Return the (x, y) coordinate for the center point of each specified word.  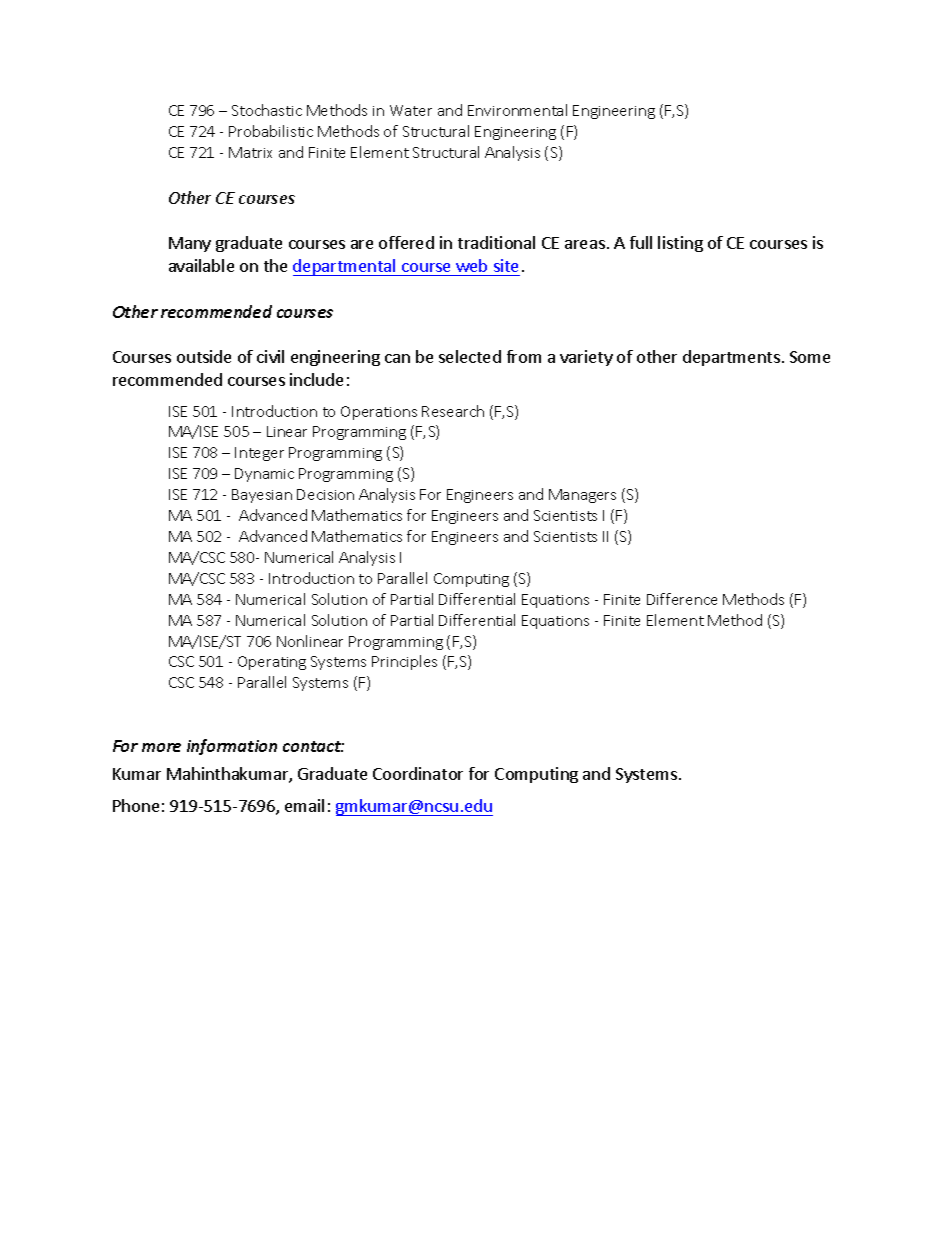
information (232, 747)
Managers (582, 496)
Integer (259, 454)
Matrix (250, 152)
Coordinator (418, 773)
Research (453, 411)
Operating (272, 663)
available (201, 265)
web (471, 265)
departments (731, 358)
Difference (682, 599)
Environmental (517, 110)
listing (680, 244)
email (304, 805)
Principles (404, 662)
